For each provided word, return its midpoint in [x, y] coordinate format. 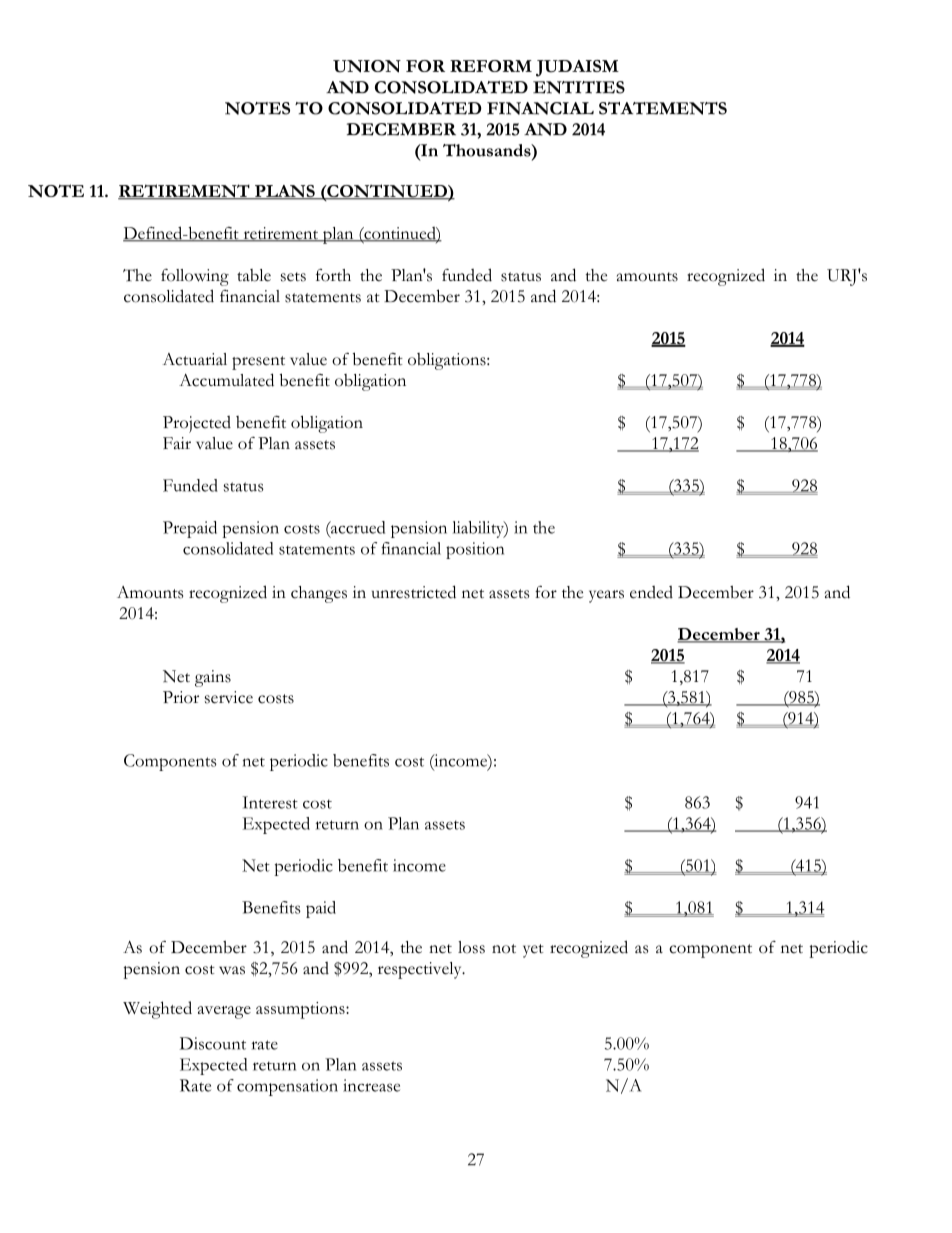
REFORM [491, 66]
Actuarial [195, 359]
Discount [213, 1043]
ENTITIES [579, 87]
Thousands [488, 150]
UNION [367, 66]
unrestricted [414, 592]
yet [533, 951]
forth [333, 275]
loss [471, 947]
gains [213, 678]
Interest [270, 802]
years [606, 596]
